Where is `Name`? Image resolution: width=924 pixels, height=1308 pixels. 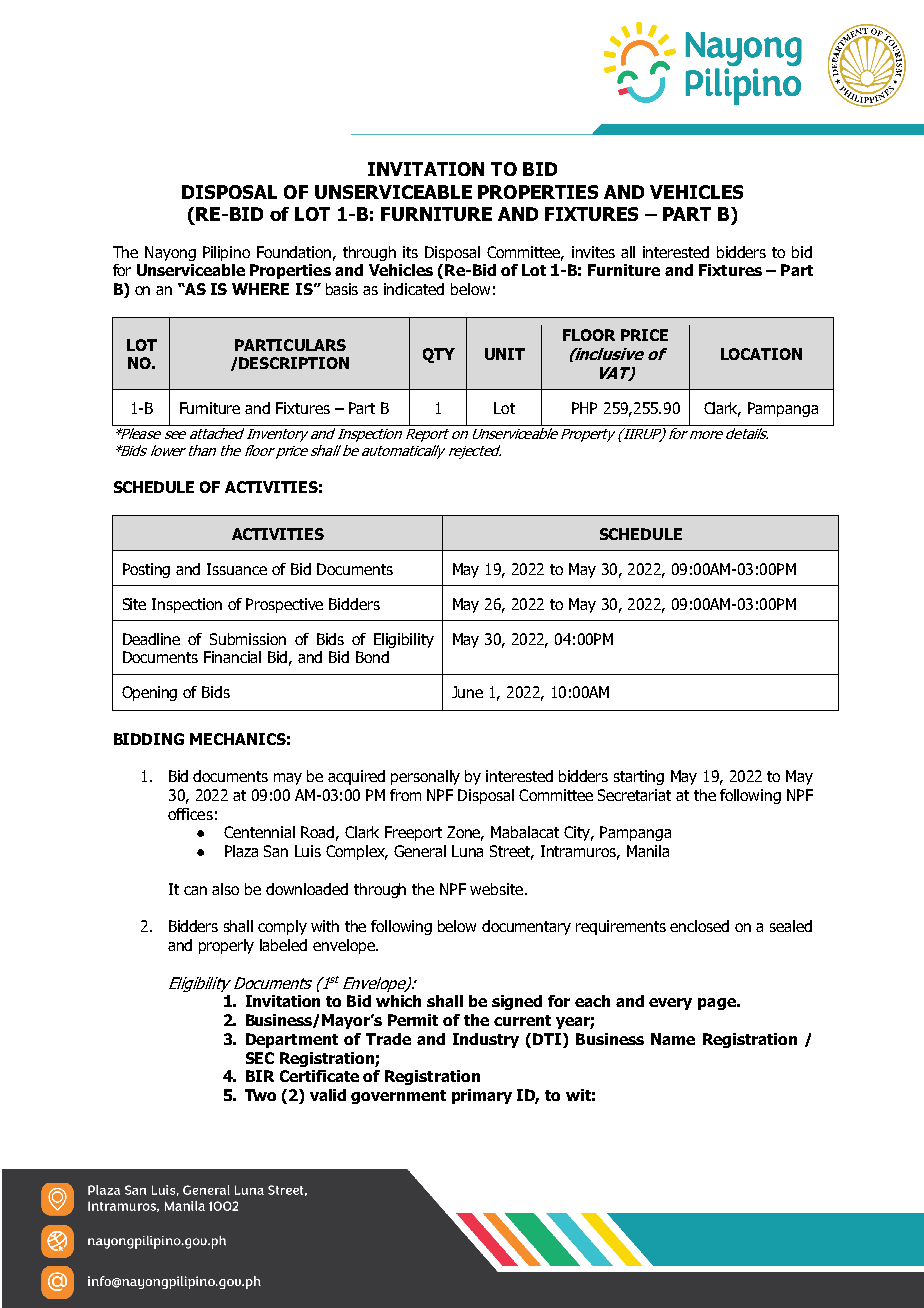 Name is located at coordinates (673, 1039).
